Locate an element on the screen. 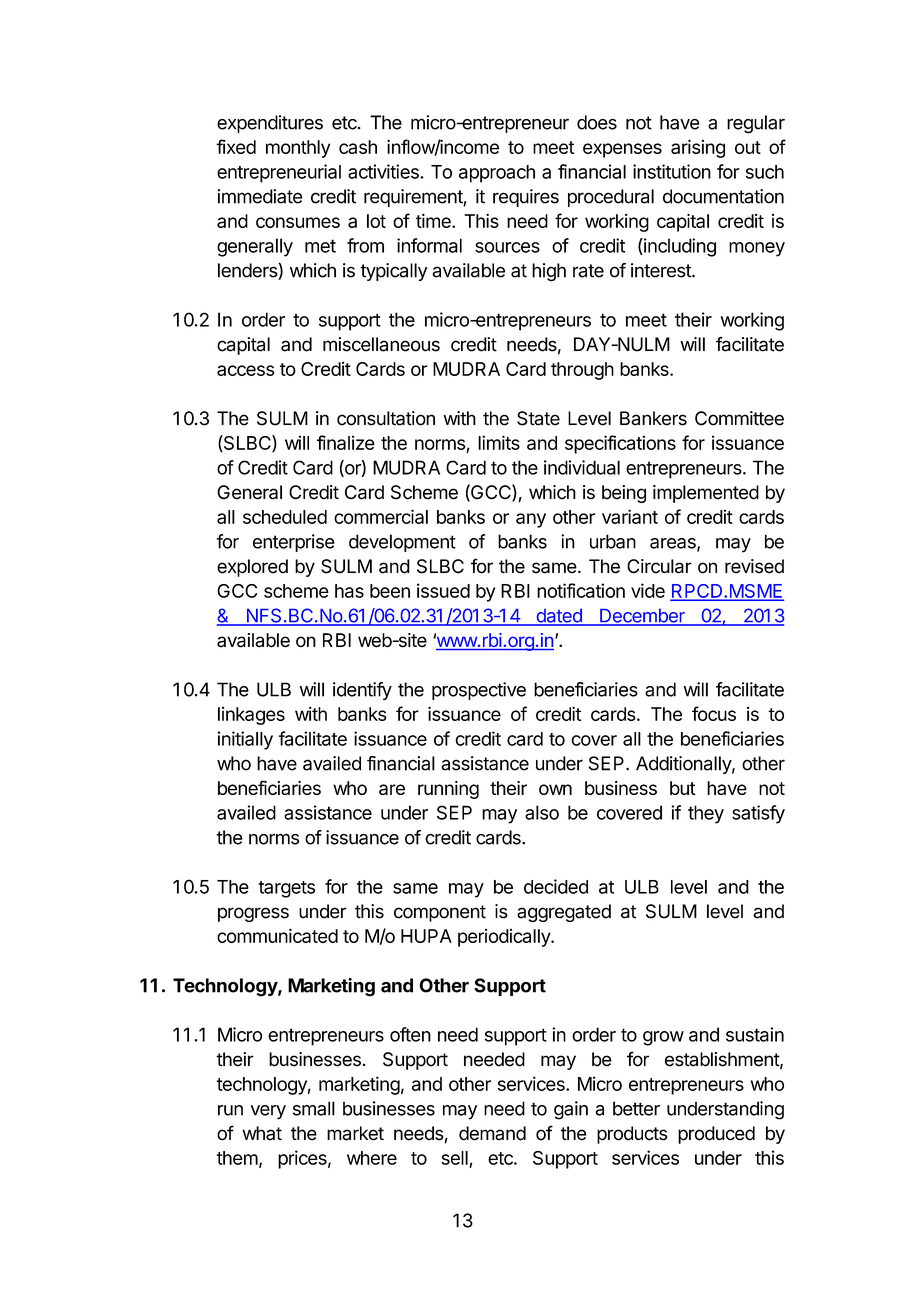  any is located at coordinates (531, 520).
